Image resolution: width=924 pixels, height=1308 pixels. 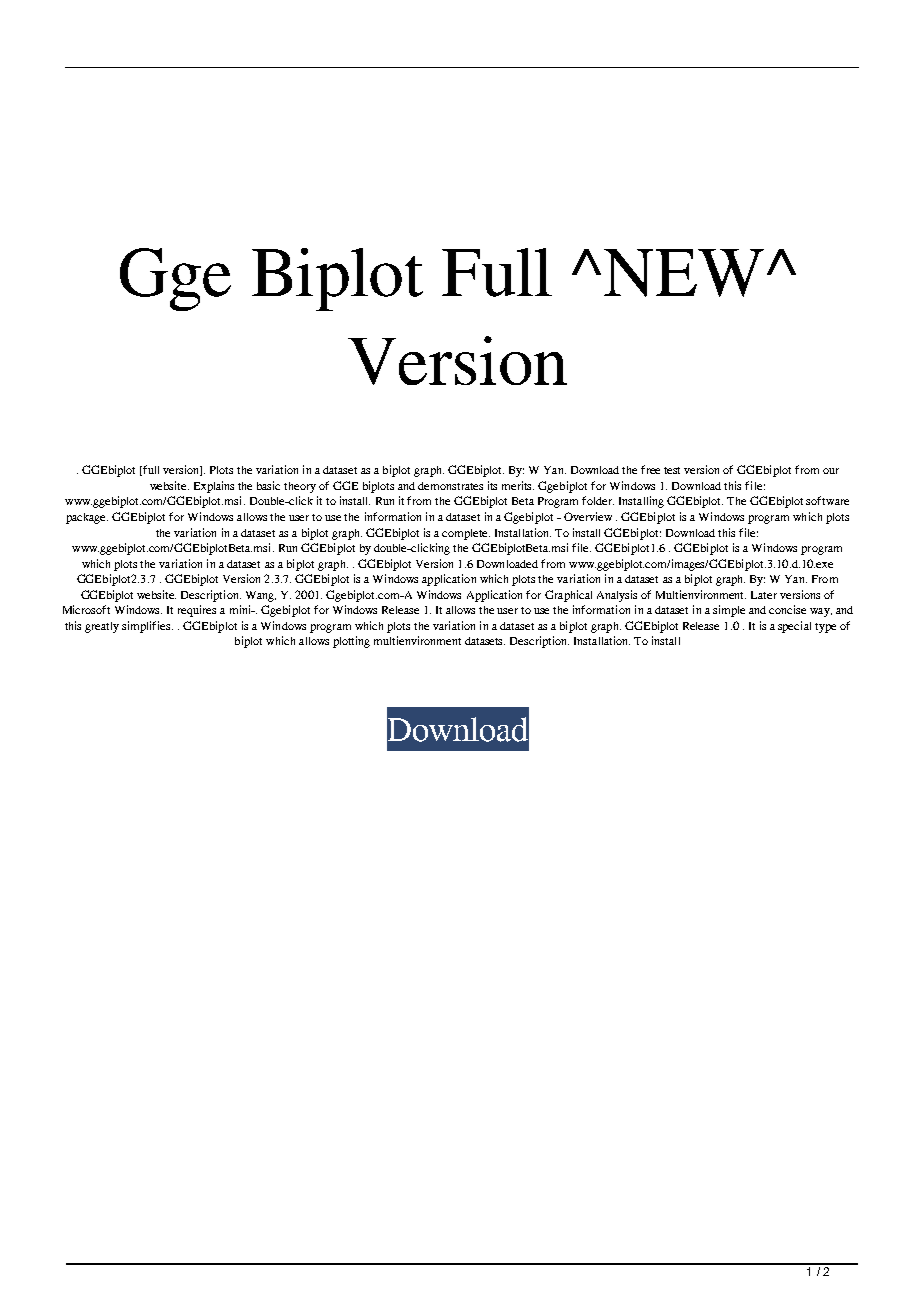 I want to click on special, so click(x=794, y=627).
